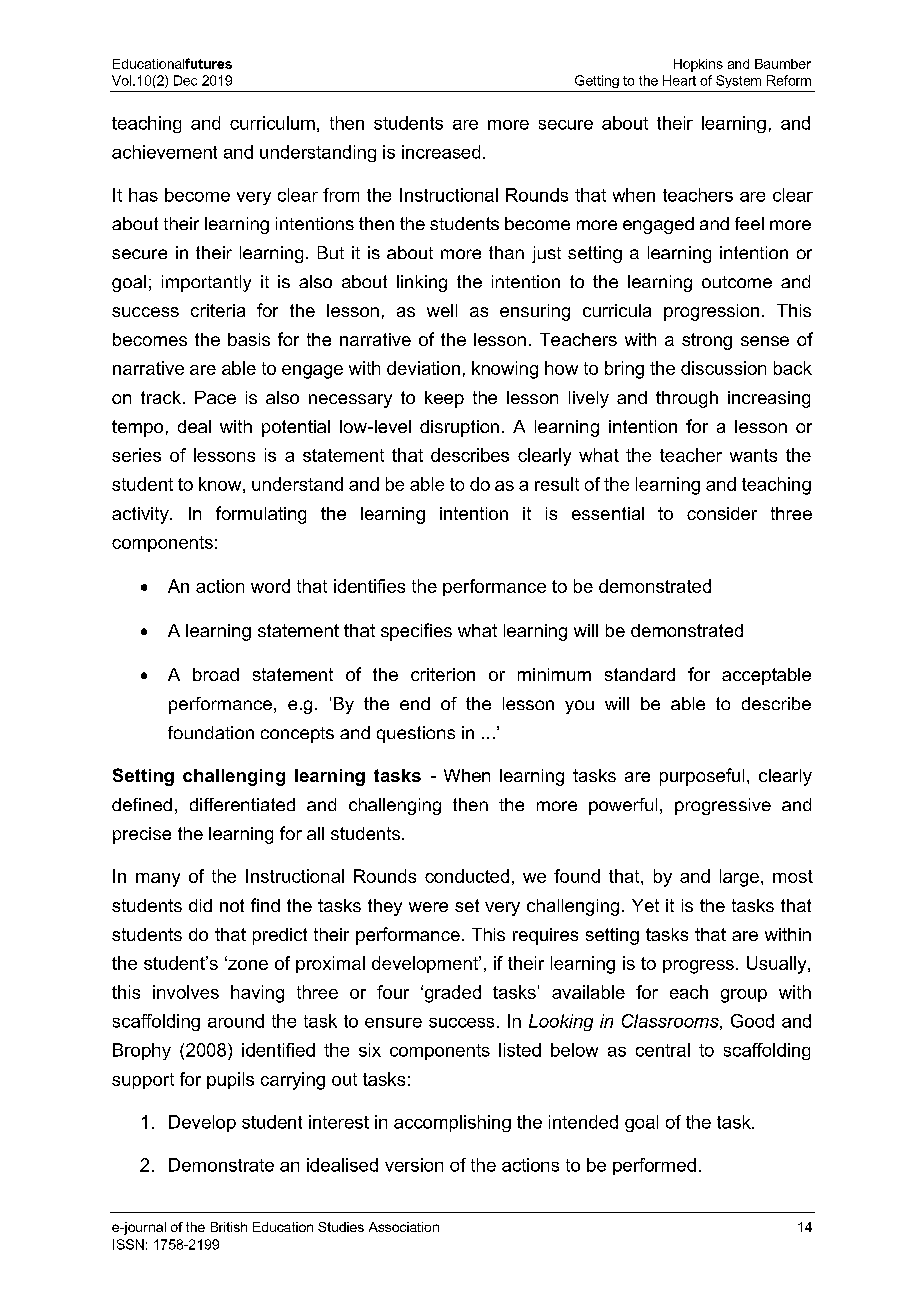 The width and height of the image is (924, 1308). What do you see at coordinates (459, 428) in the image?
I see `disruption` at bounding box center [459, 428].
